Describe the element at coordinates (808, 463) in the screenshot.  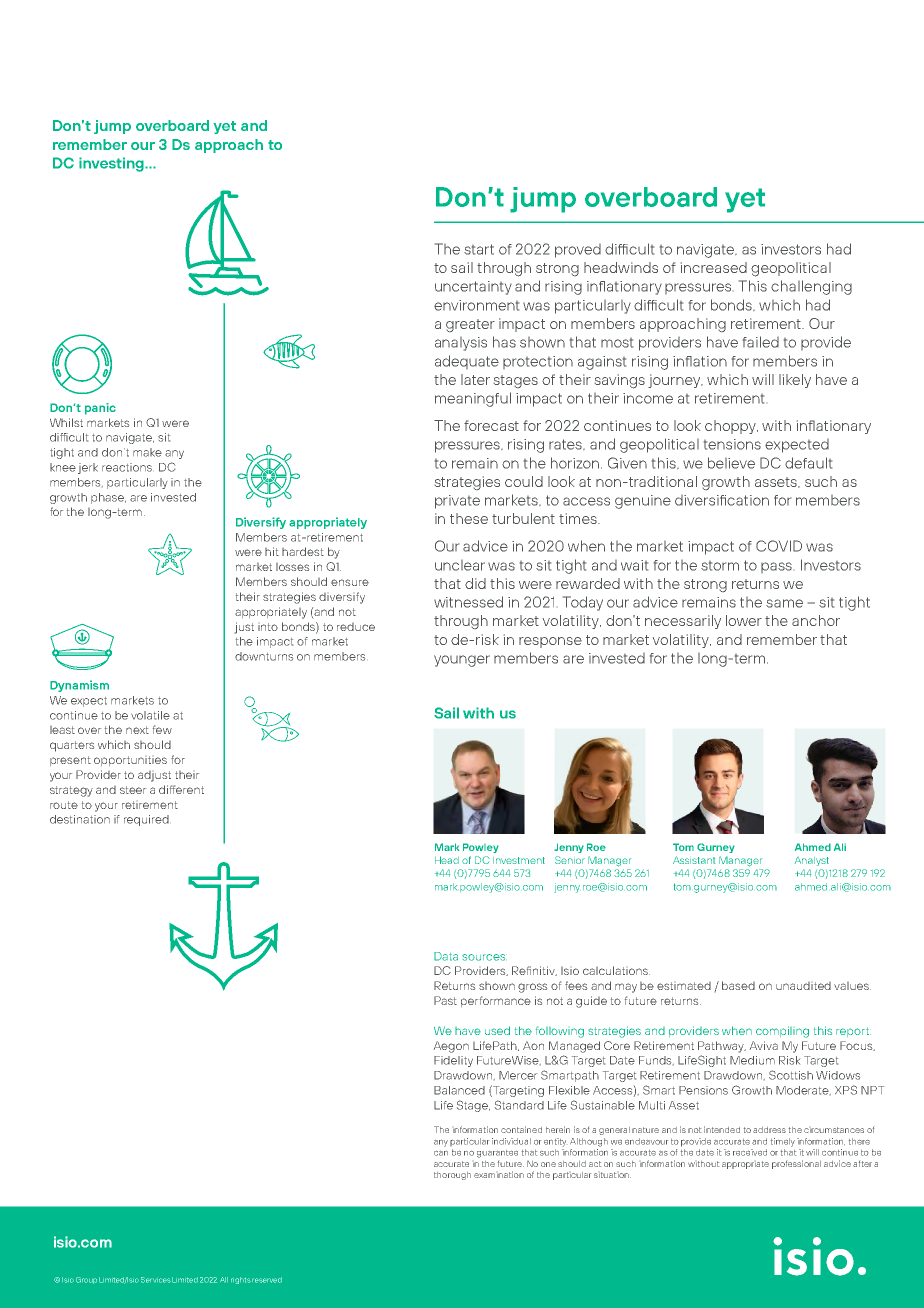
I see `default` at that location.
